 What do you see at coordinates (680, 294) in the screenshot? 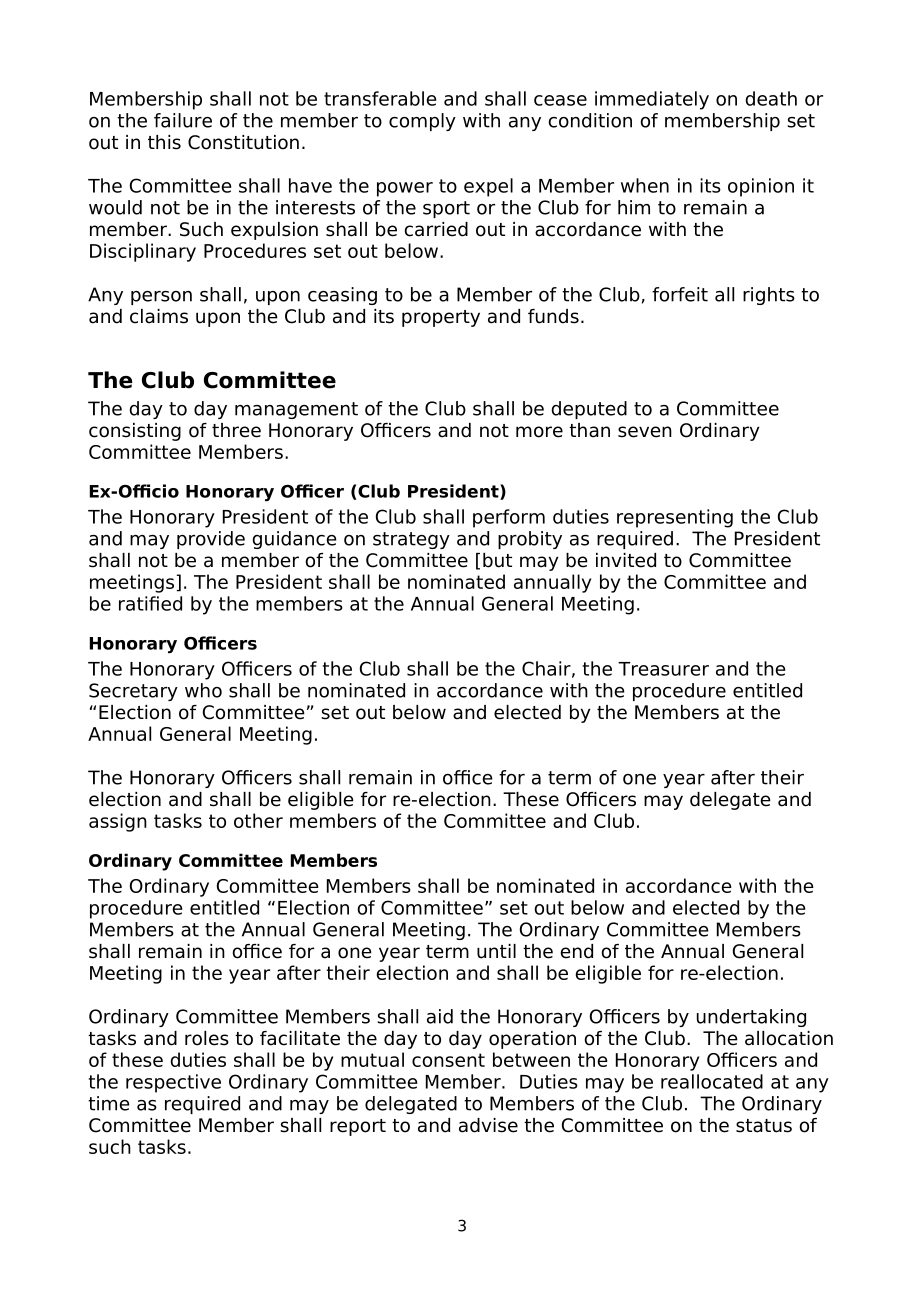
I see `forfeit` at bounding box center [680, 294].
